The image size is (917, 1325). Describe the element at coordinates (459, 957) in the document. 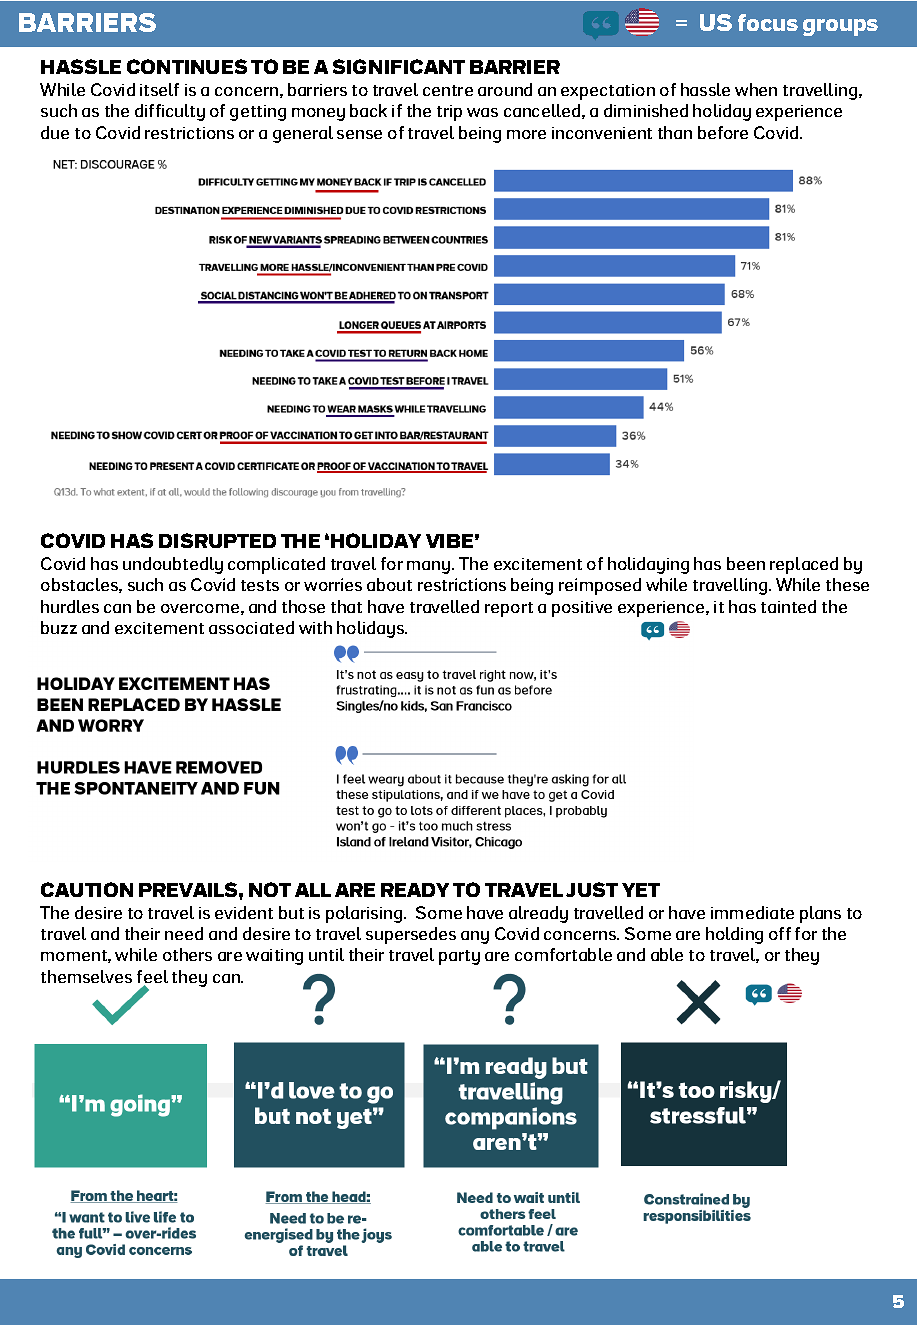

I see `party` at that location.
